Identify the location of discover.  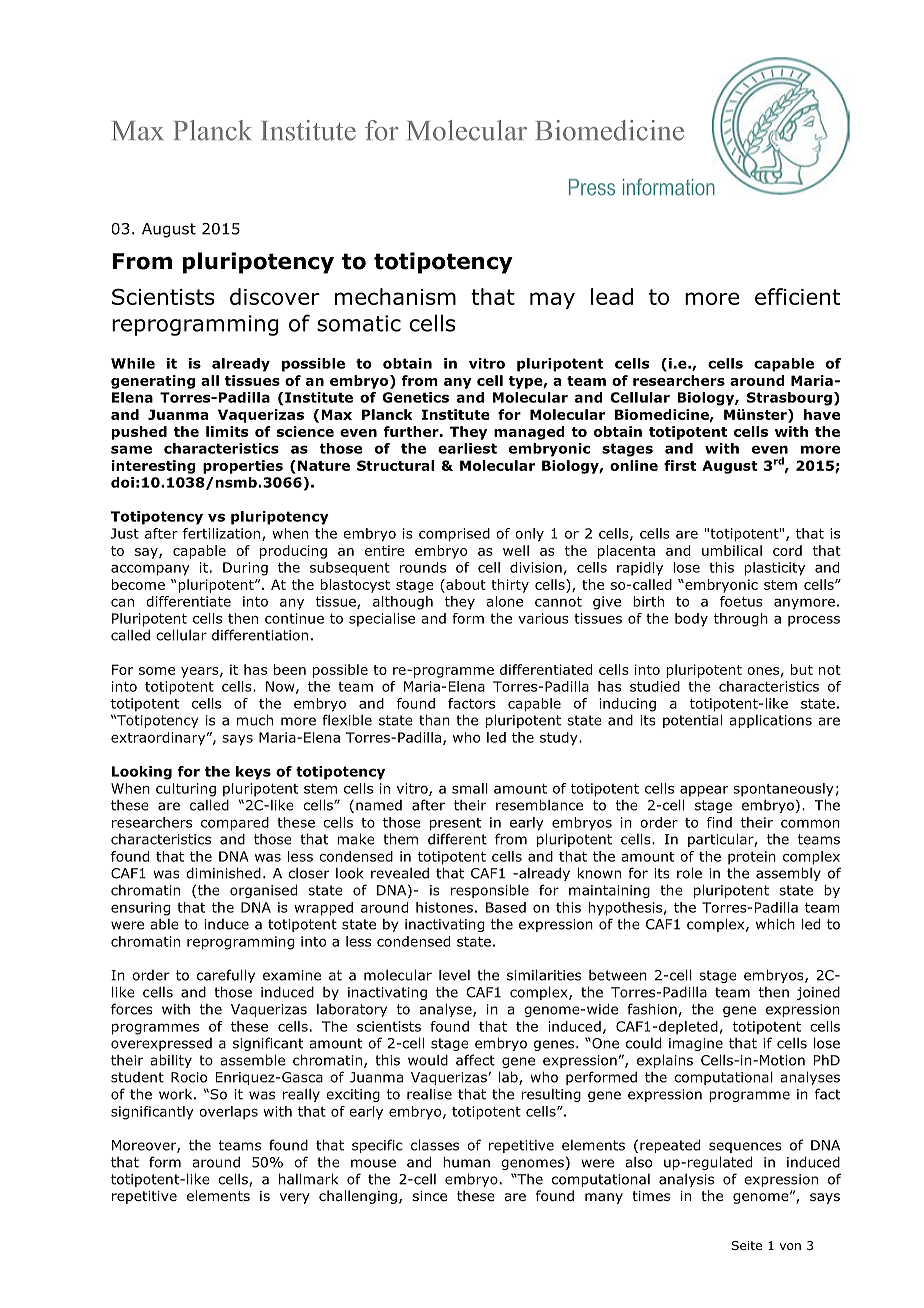
(275, 296).
